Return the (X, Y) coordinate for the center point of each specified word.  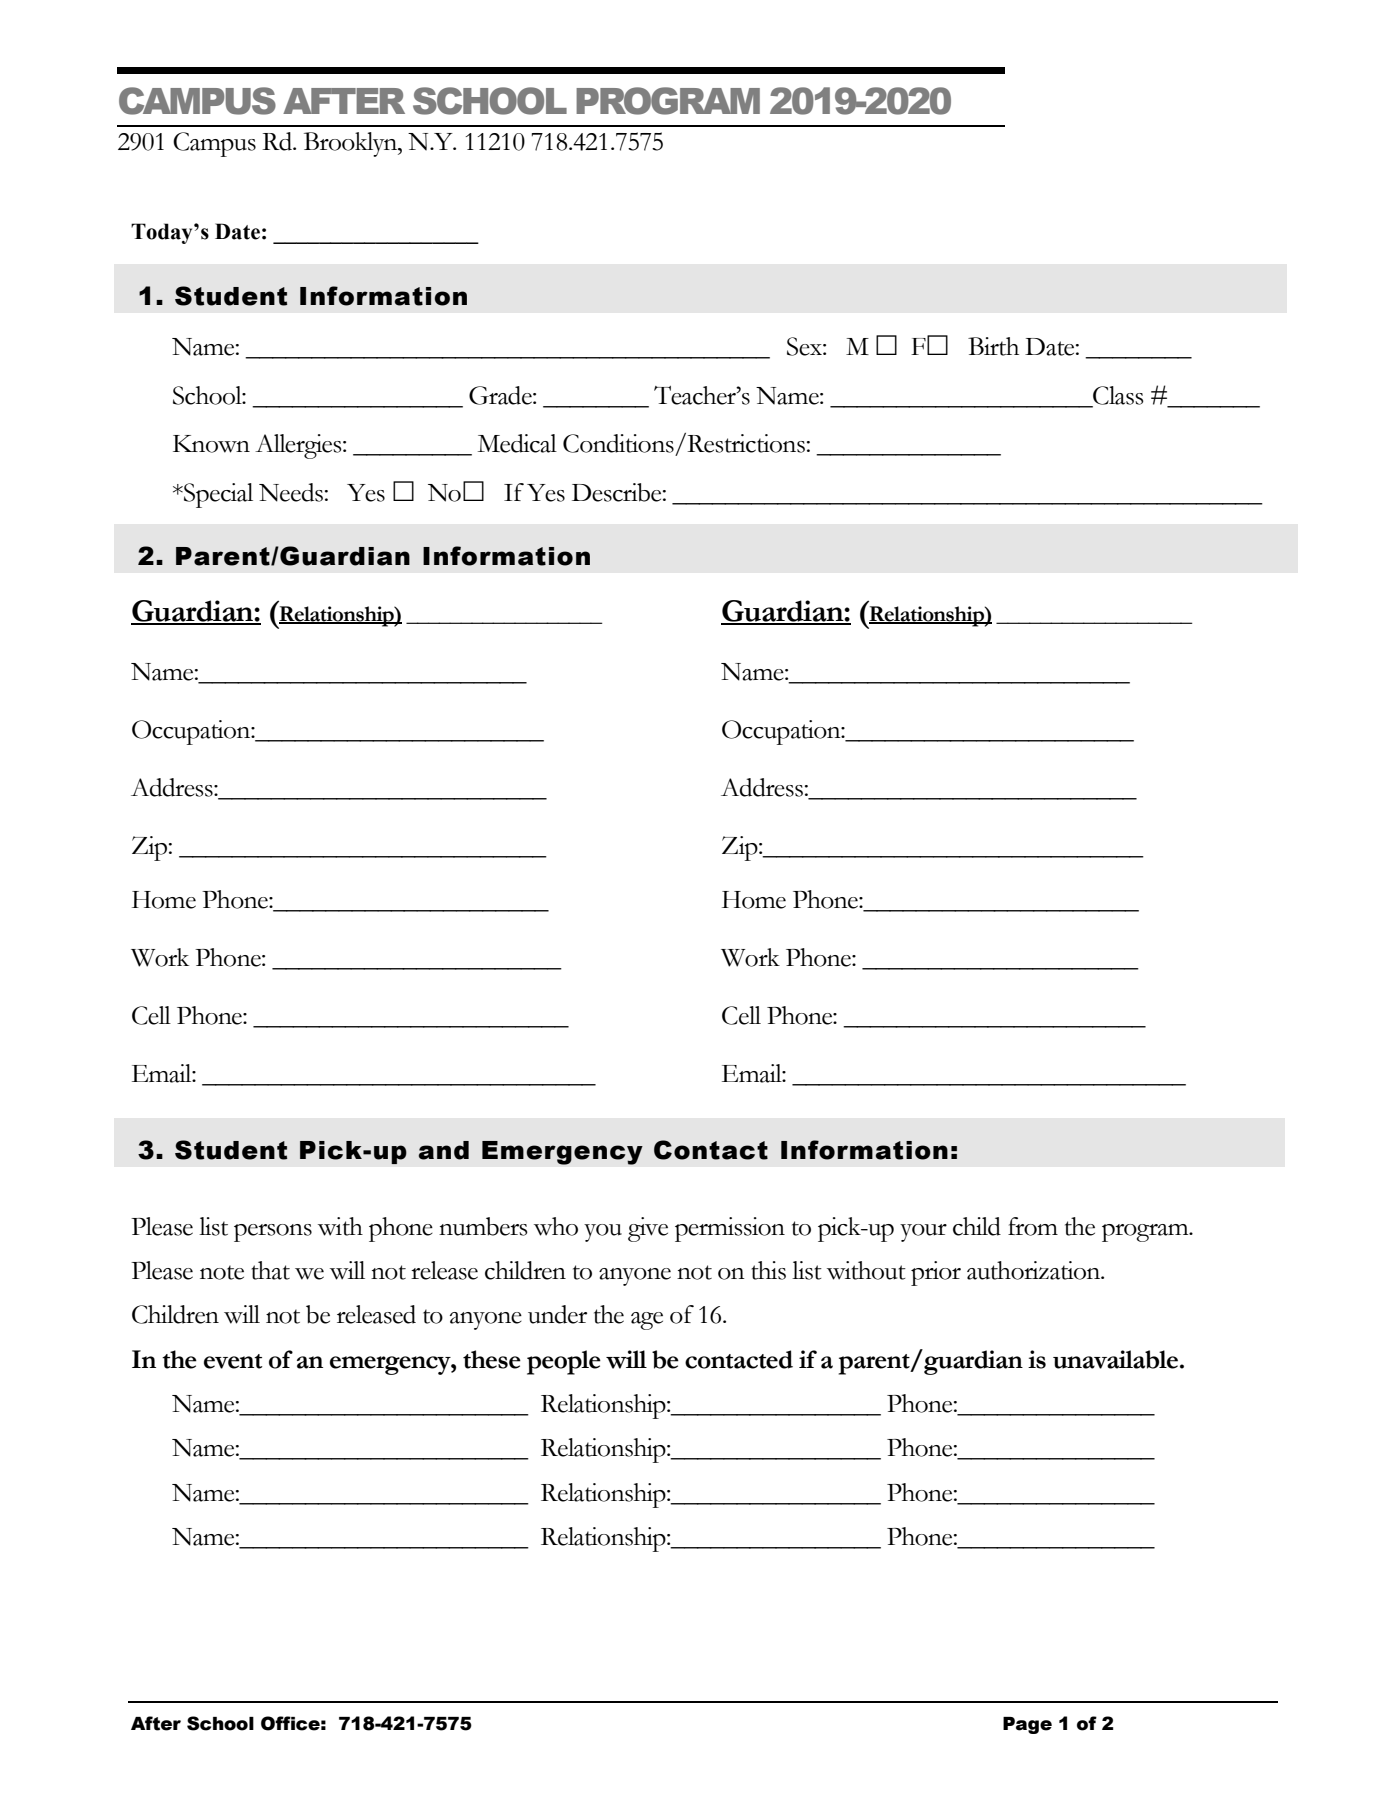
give (648, 1229)
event (233, 1361)
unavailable (1115, 1359)
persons (273, 1233)
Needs (291, 492)
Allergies (299, 446)
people (564, 1362)
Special (217, 495)
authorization (1035, 1270)
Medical (517, 443)
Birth (993, 346)
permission (730, 1229)
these (492, 1359)
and (444, 1150)
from (1033, 1226)
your (923, 1233)
